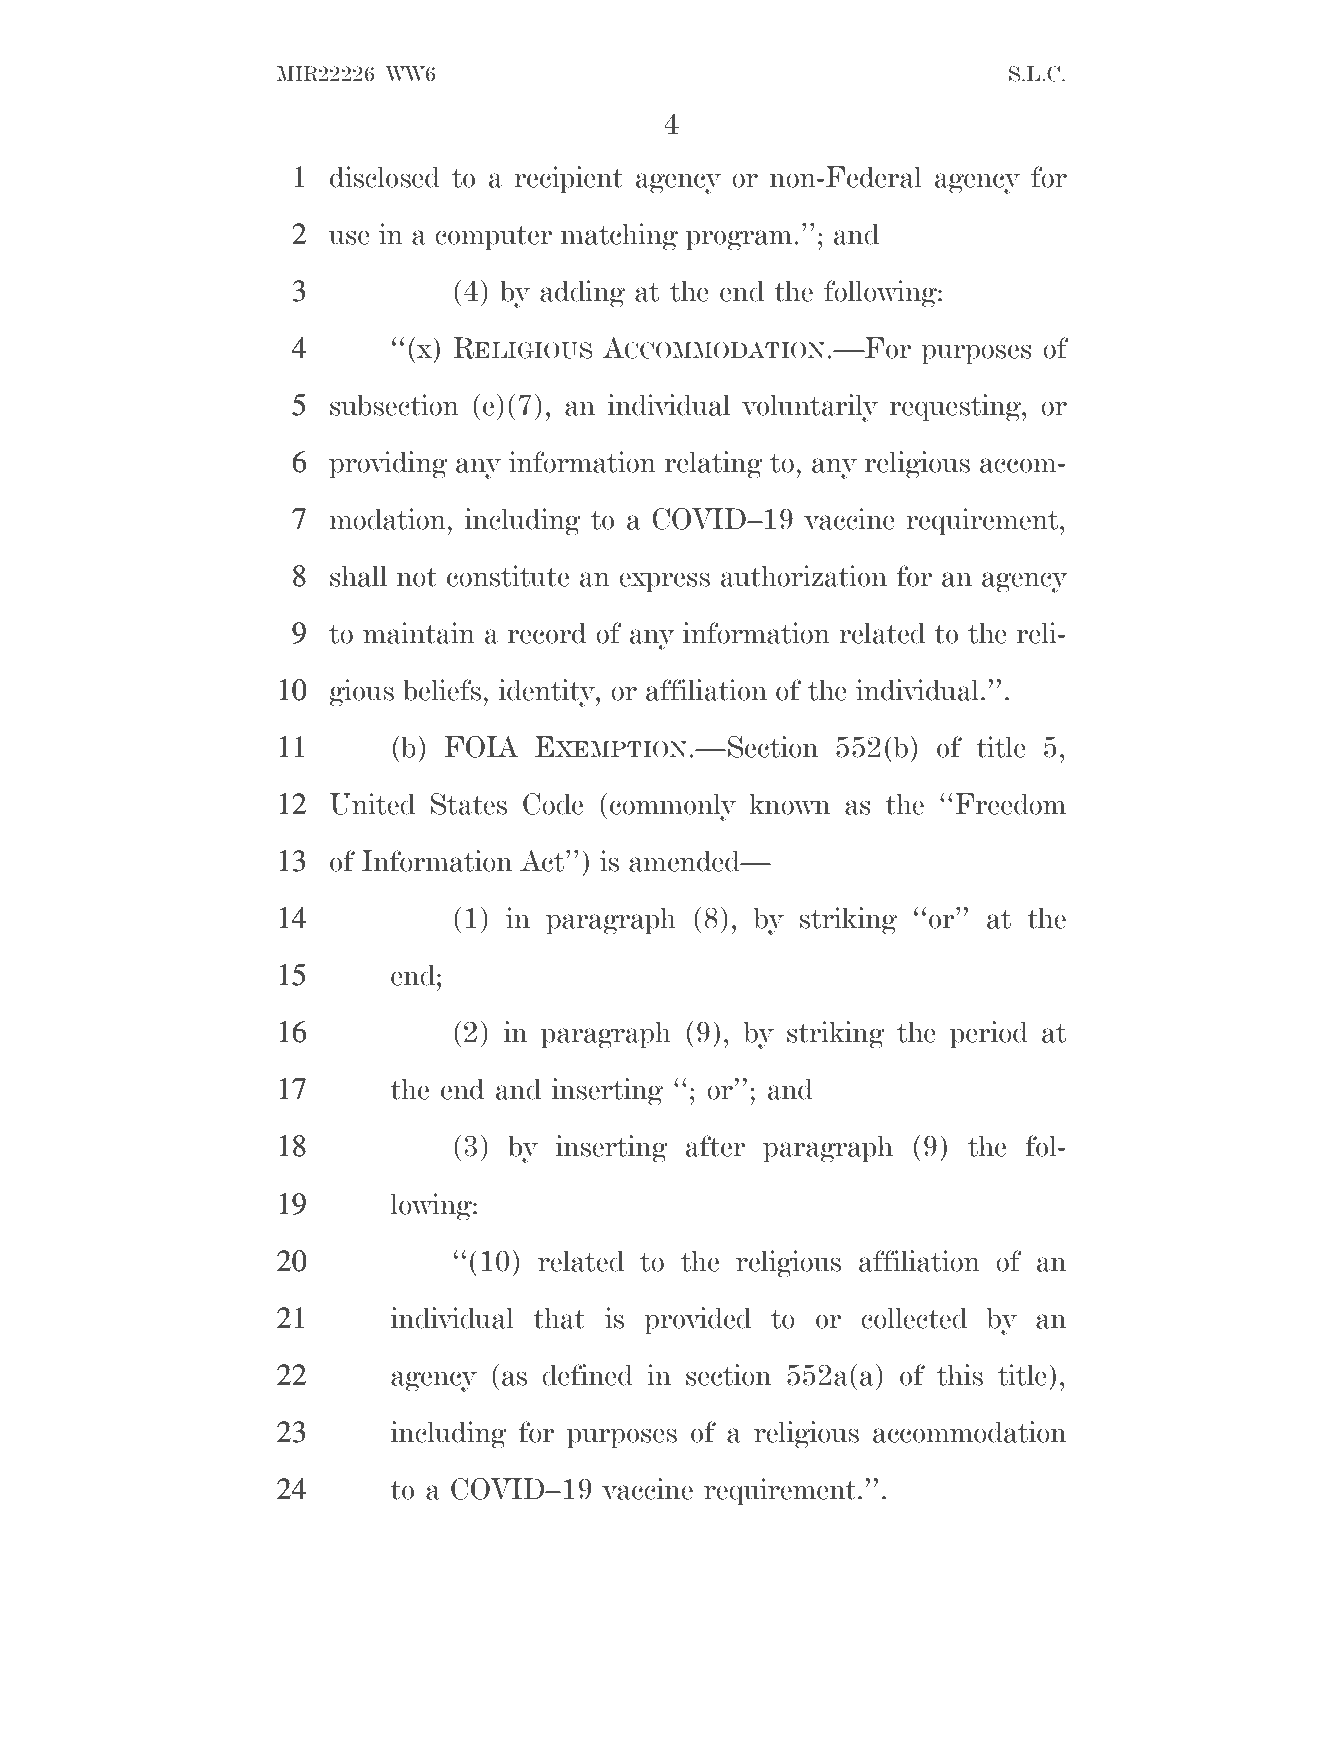  I want to click on program, so click(740, 240).
